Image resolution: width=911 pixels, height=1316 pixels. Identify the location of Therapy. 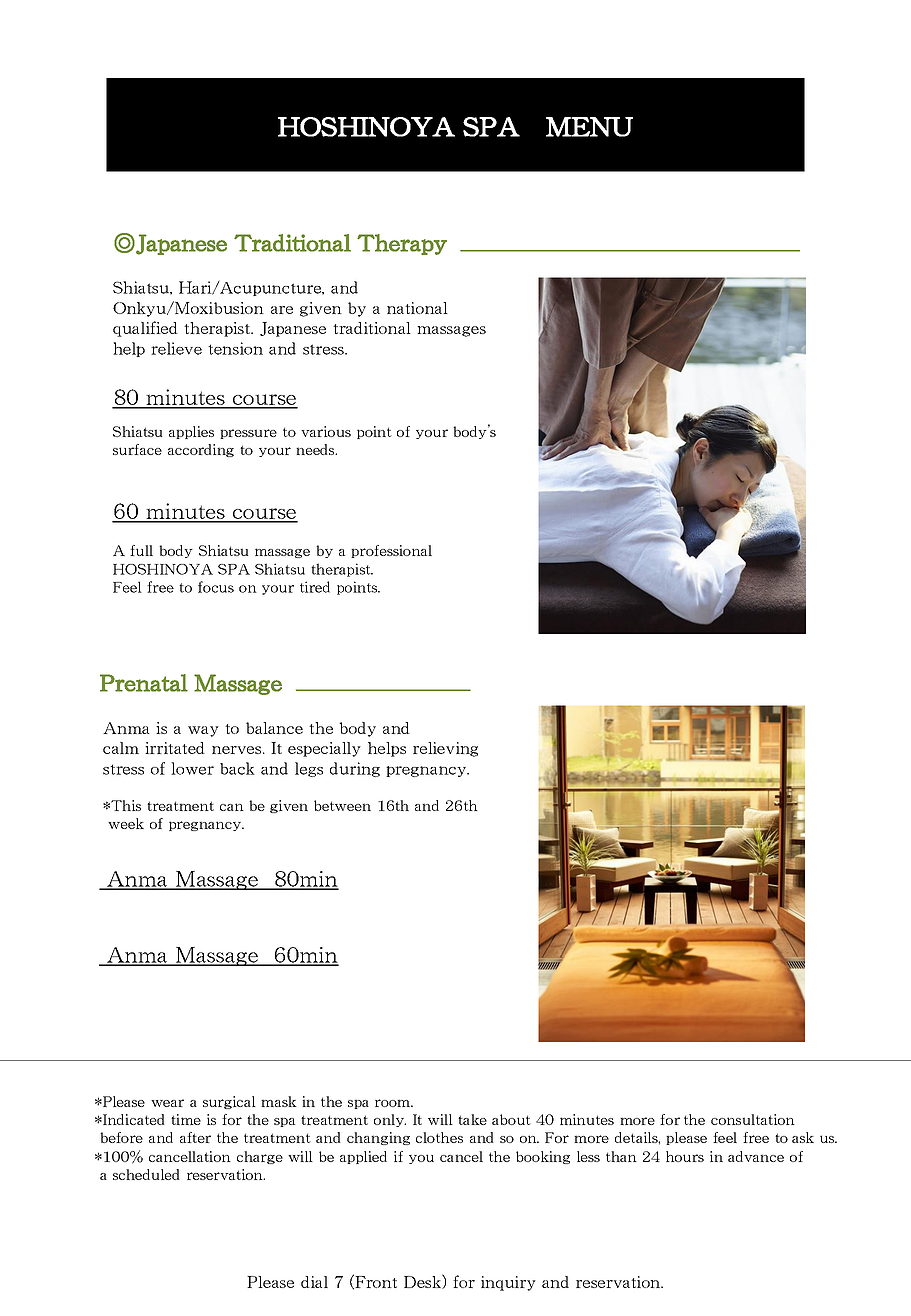
(402, 244).
